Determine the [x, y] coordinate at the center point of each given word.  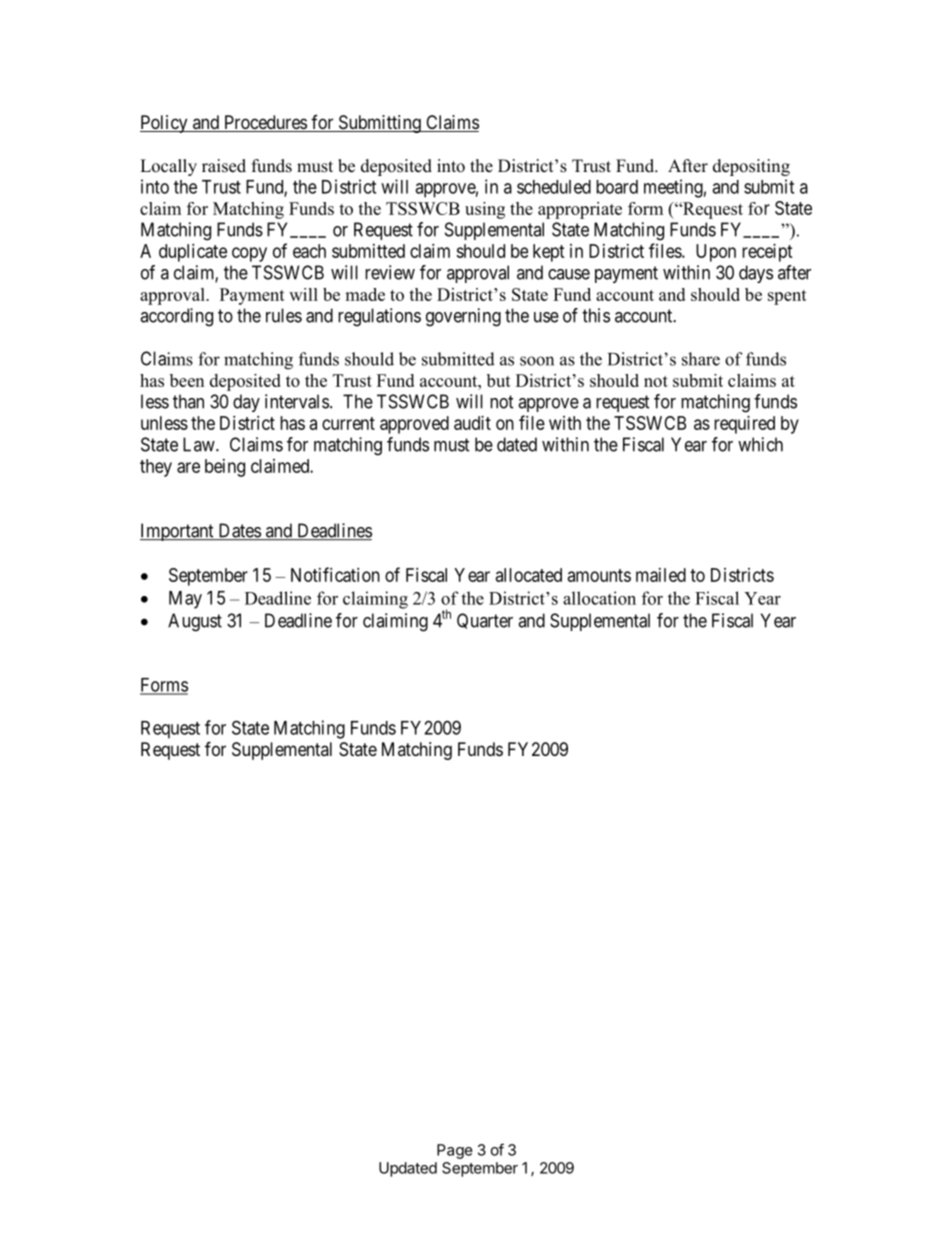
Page [455, 1151]
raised [224, 166]
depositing [751, 167]
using [485, 210]
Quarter [485, 621]
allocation [599, 598]
